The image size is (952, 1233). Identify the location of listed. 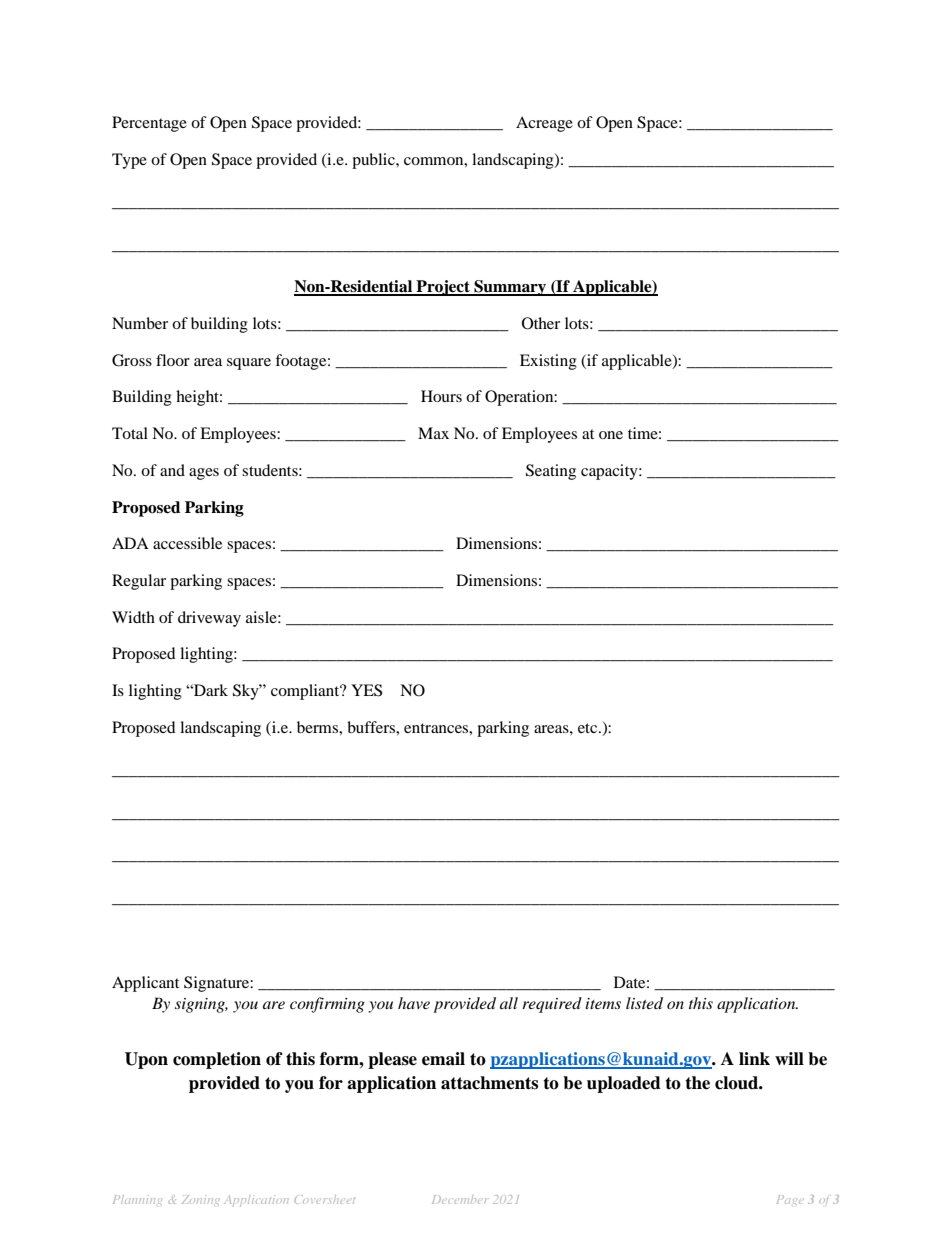
(644, 1003).
